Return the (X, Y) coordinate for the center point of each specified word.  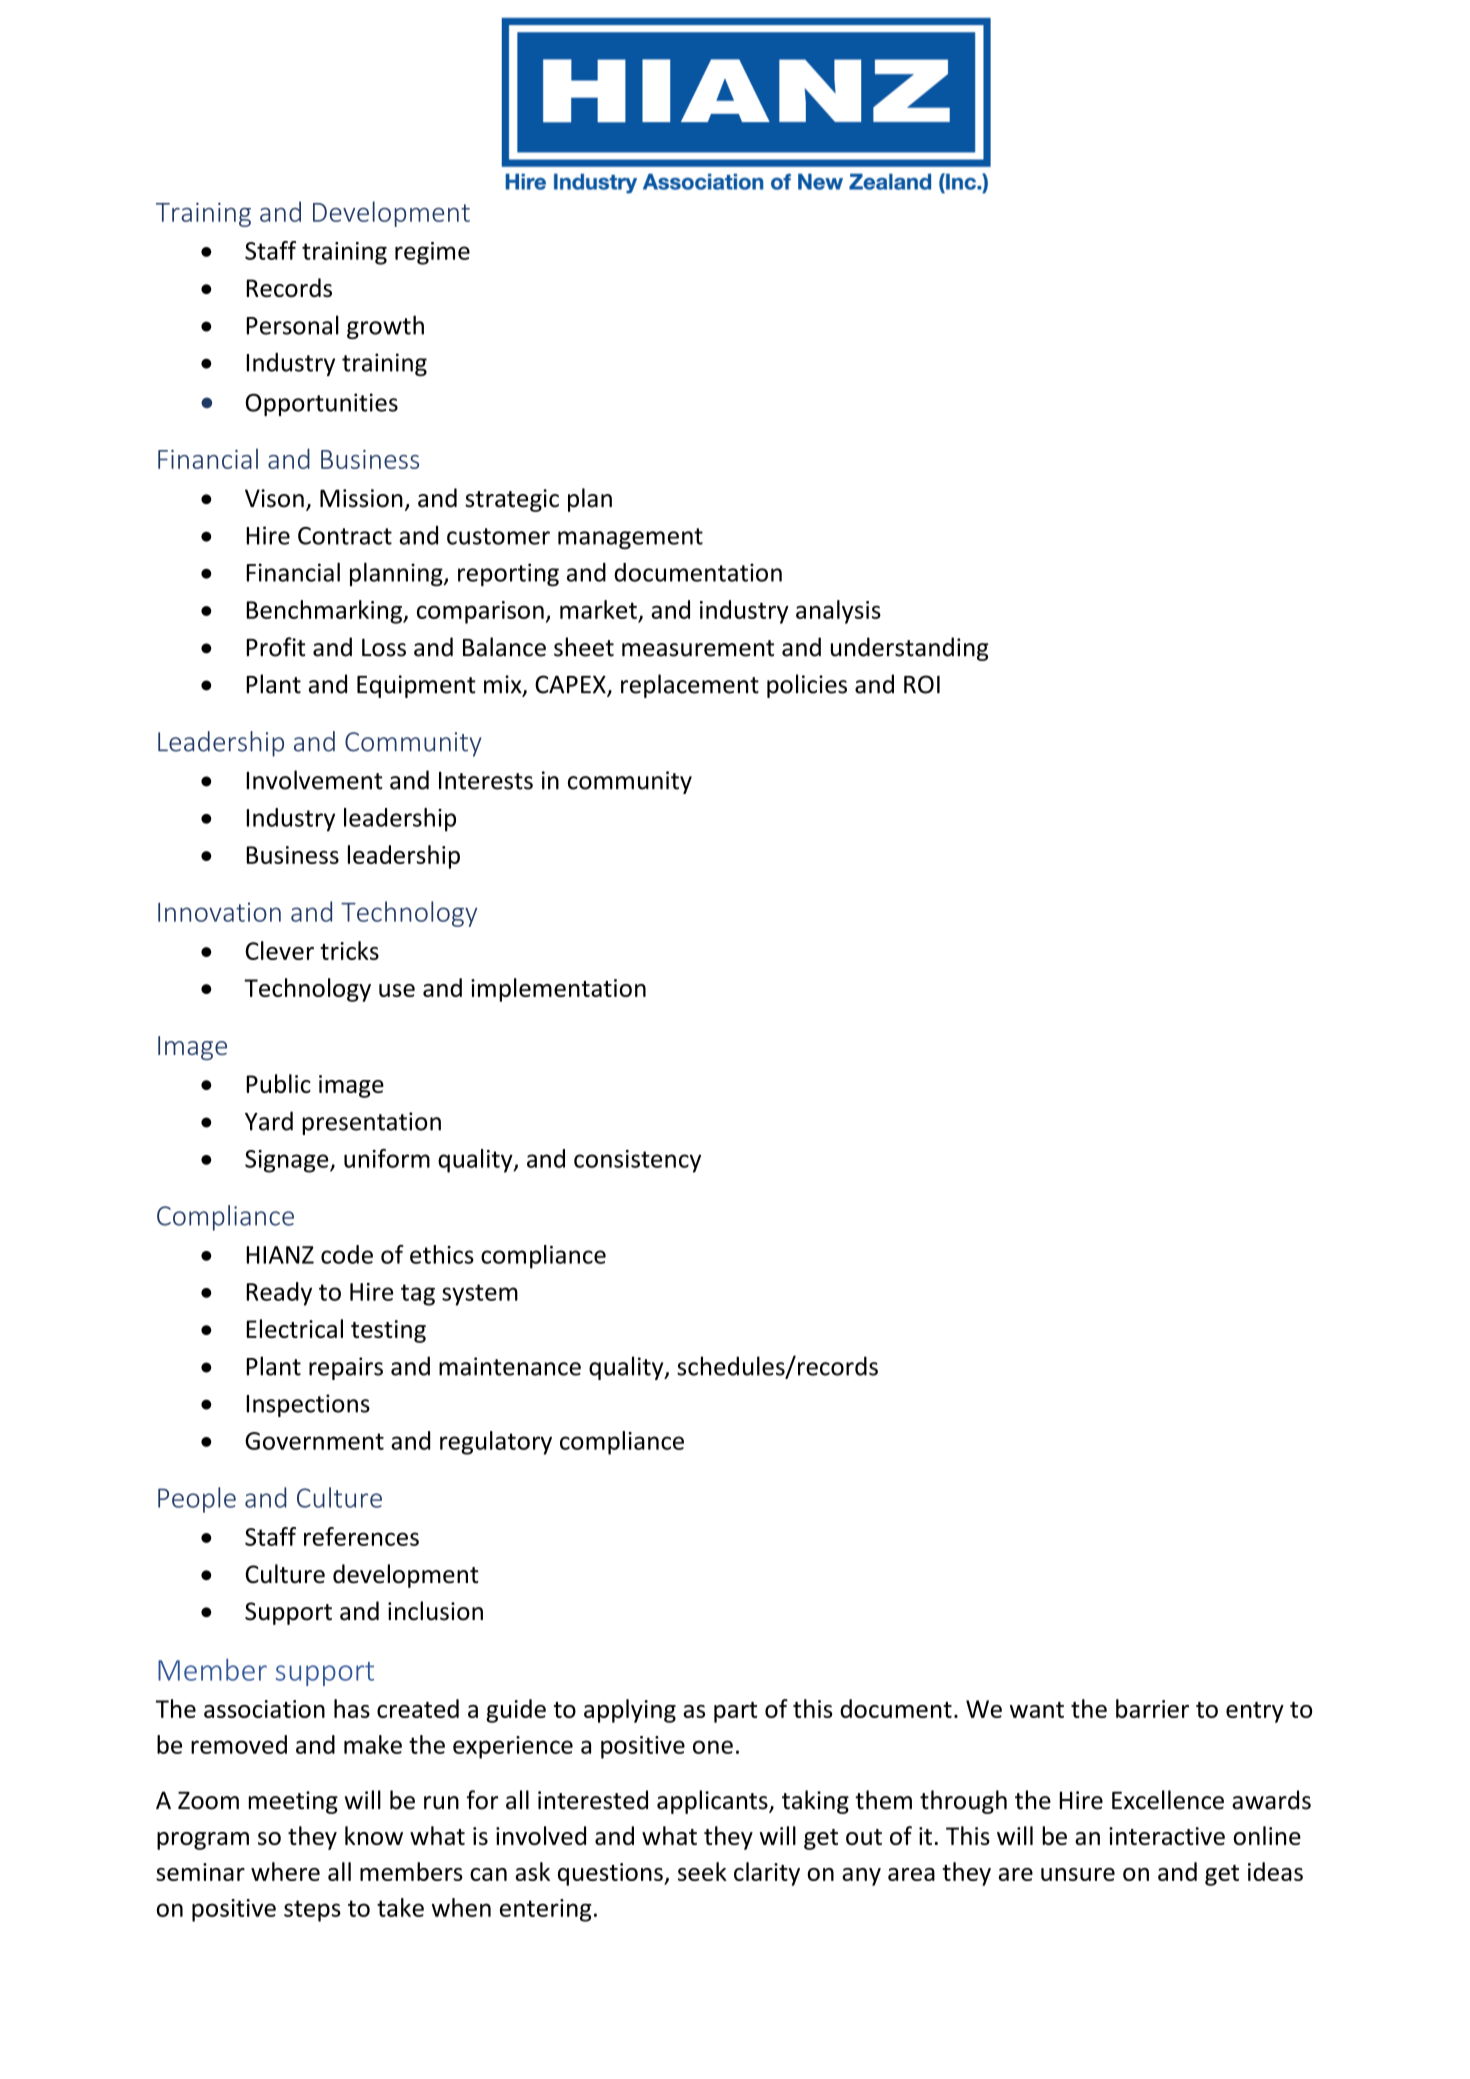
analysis (838, 612)
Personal (292, 325)
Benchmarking (325, 612)
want (1037, 1710)
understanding (910, 649)
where (285, 1871)
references (361, 1536)
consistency (637, 1161)
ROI (922, 684)
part (735, 1712)
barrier (1152, 1708)
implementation (558, 990)
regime (432, 253)
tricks (349, 950)
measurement (698, 648)
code (347, 1254)
